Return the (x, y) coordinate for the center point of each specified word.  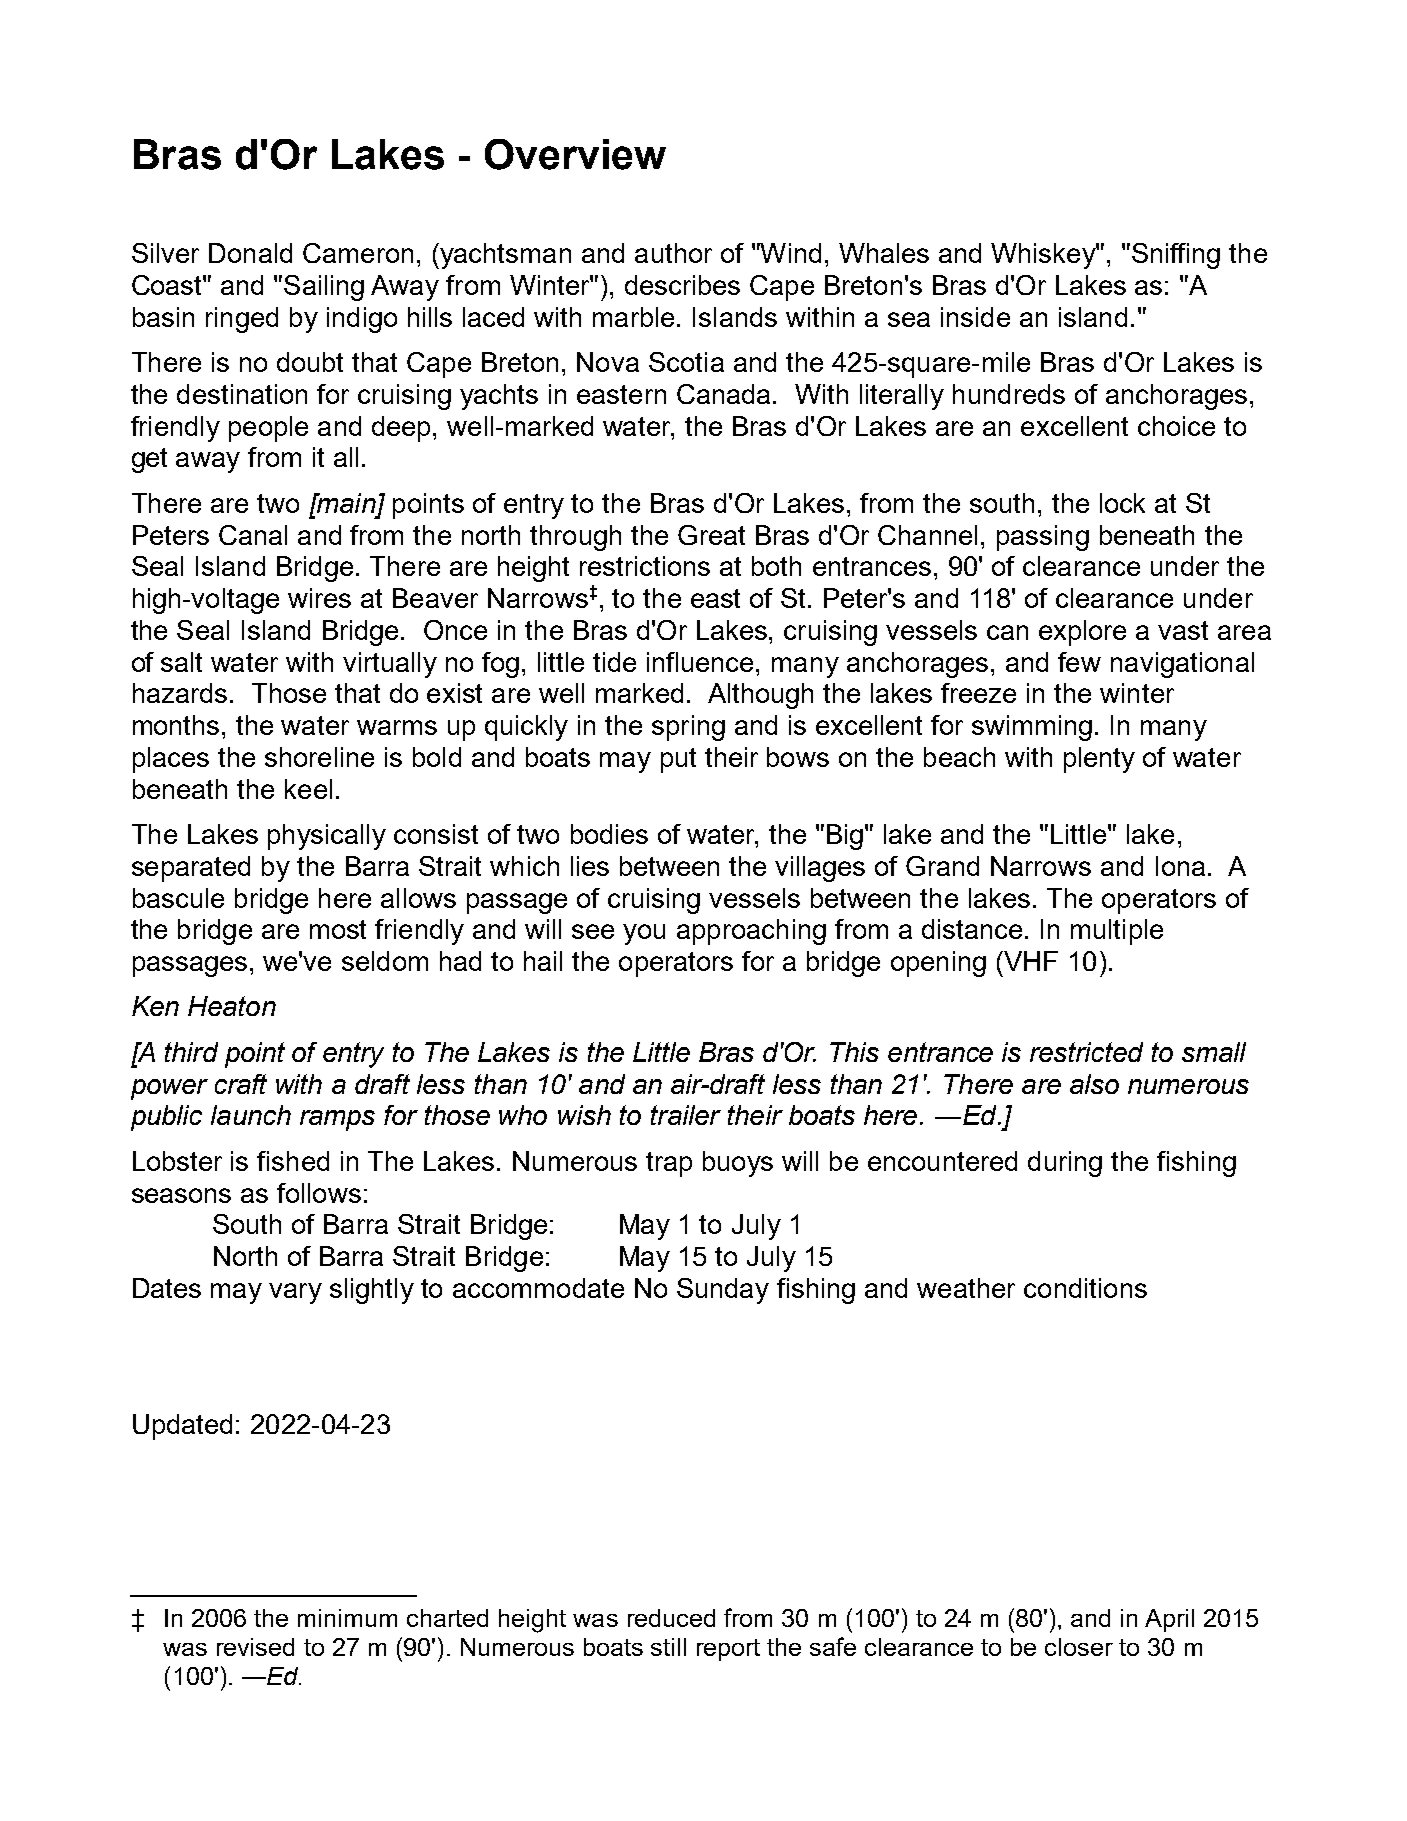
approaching (751, 932)
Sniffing (1176, 256)
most (338, 929)
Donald (250, 253)
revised (255, 1647)
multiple (1117, 932)
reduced (671, 1618)
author (673, 253)
